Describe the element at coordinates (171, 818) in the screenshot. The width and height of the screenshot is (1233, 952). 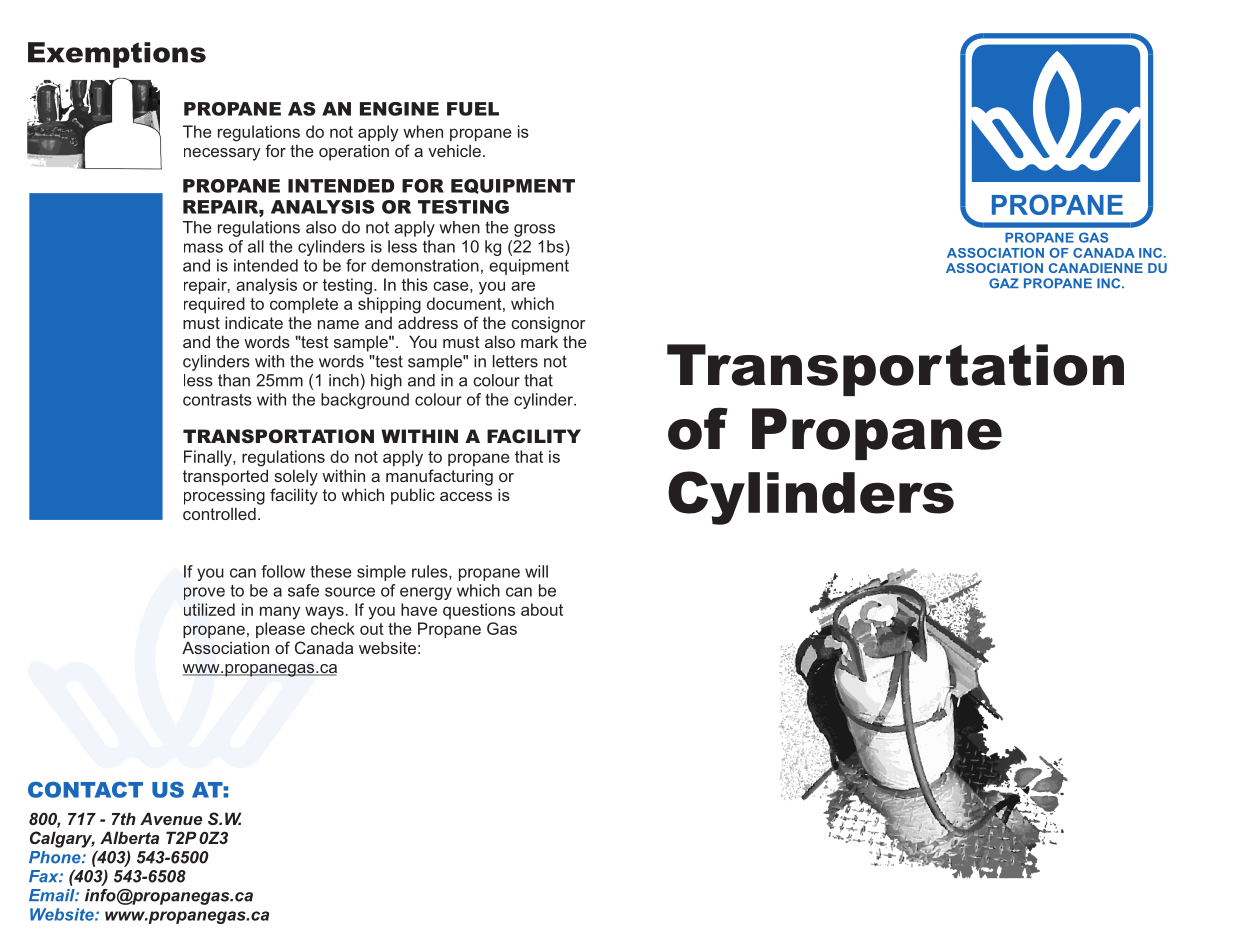
I see `Avenue` at that location.
